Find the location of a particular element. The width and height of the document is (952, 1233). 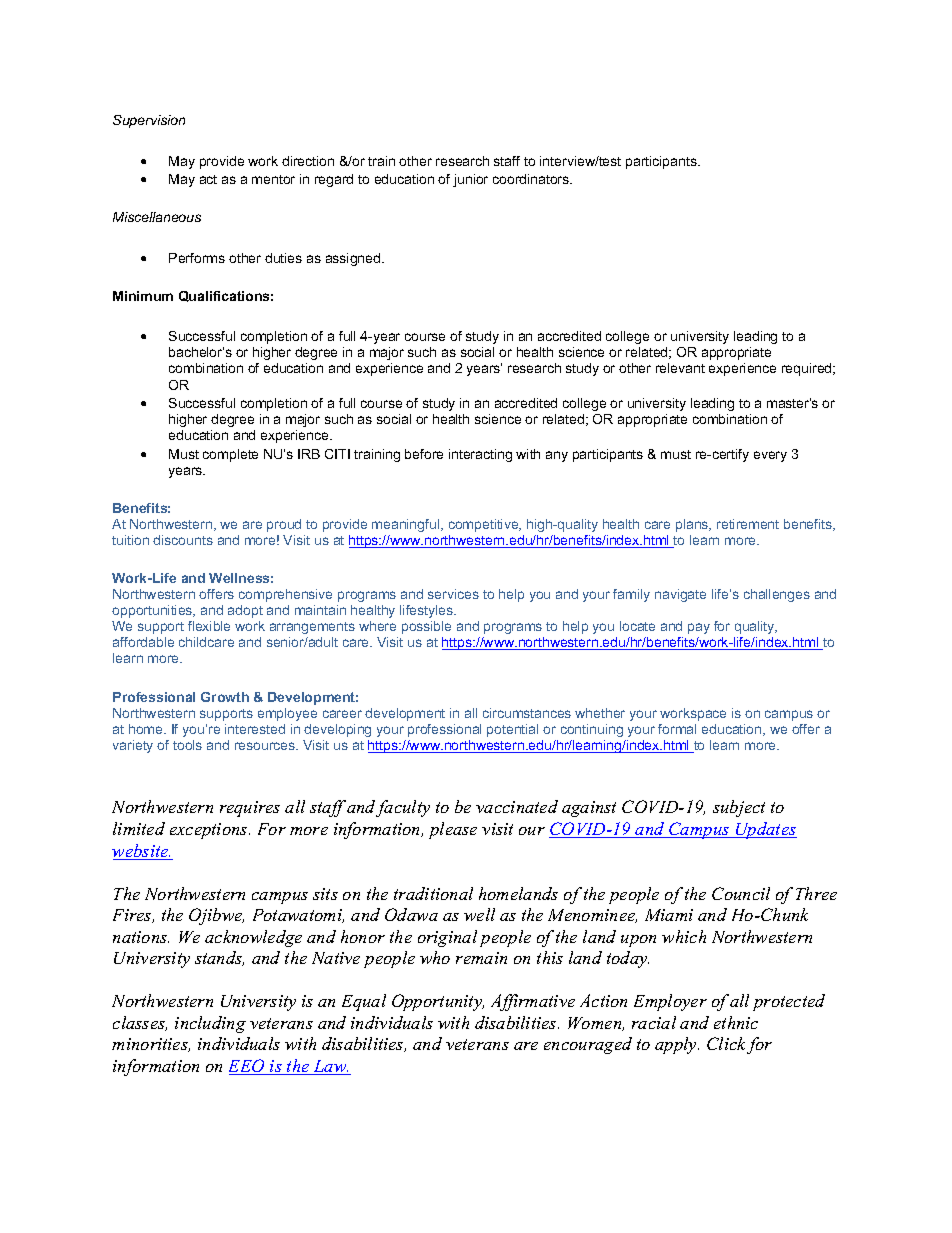

coordinators is located at coordinates (532, 179).
